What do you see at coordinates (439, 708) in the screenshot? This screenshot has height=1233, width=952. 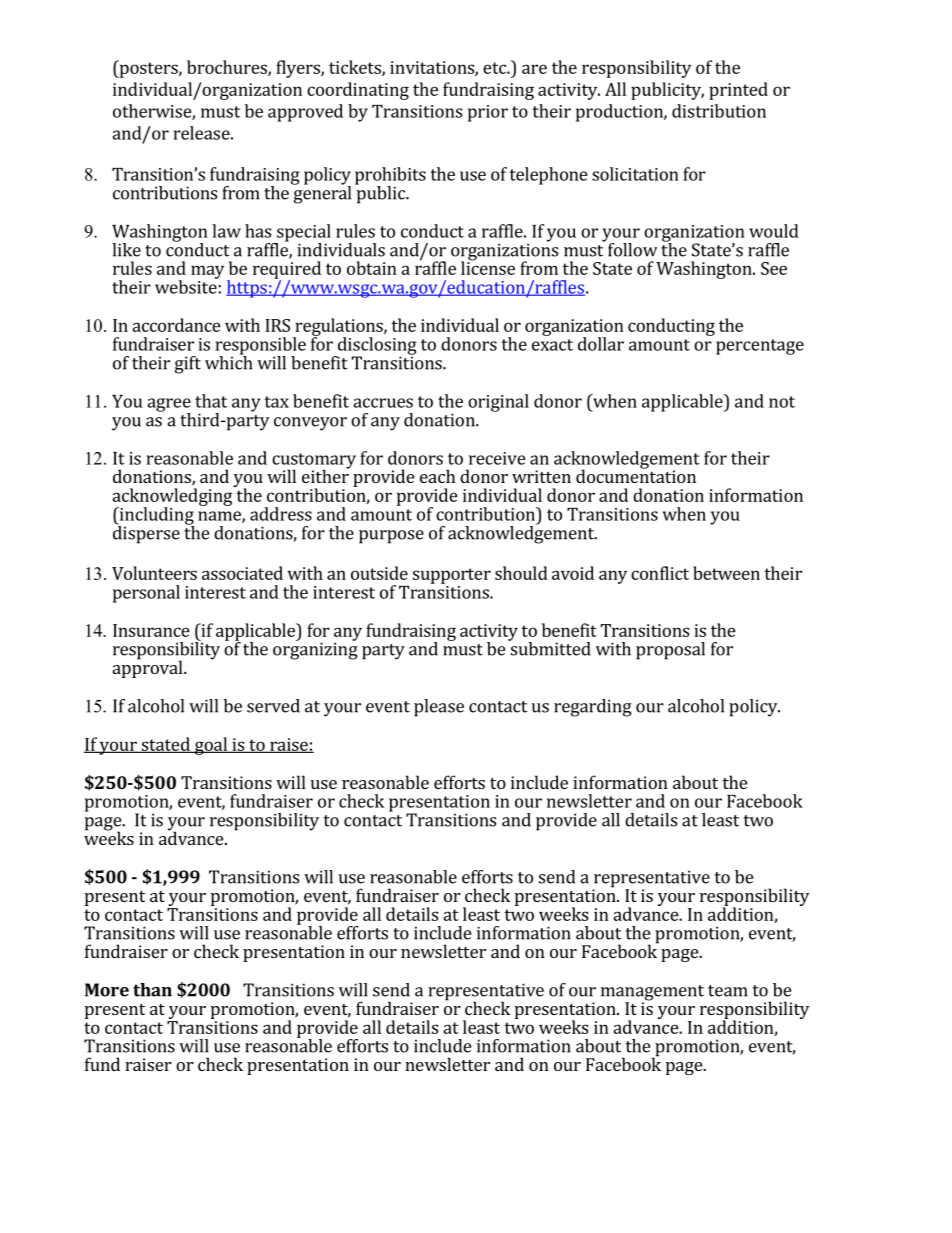 I see `please` at bounding box center [439, 708].
